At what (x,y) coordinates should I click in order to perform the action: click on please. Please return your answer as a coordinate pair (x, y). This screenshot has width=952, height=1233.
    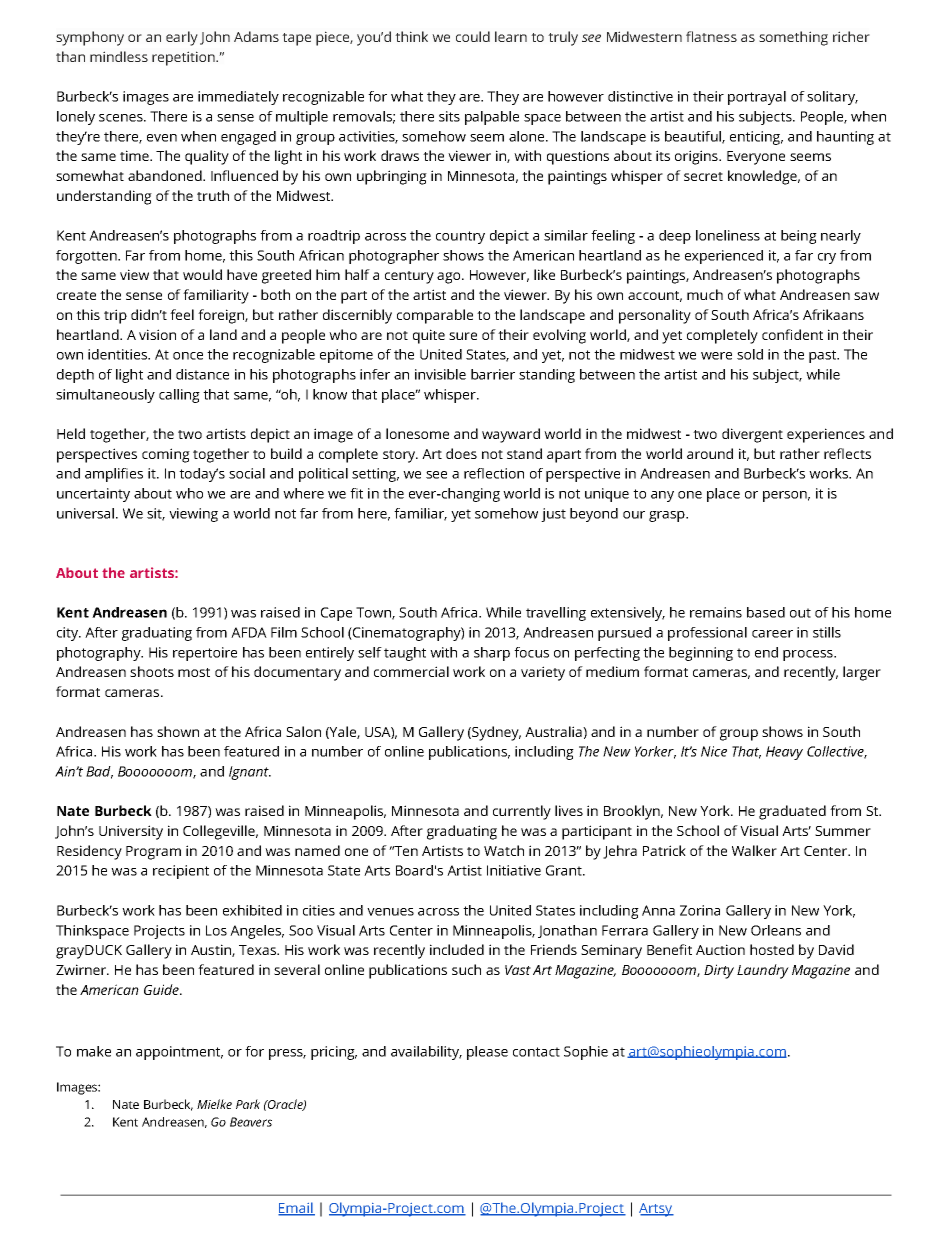
    Looking at the image, I should click on (487, 1053).
